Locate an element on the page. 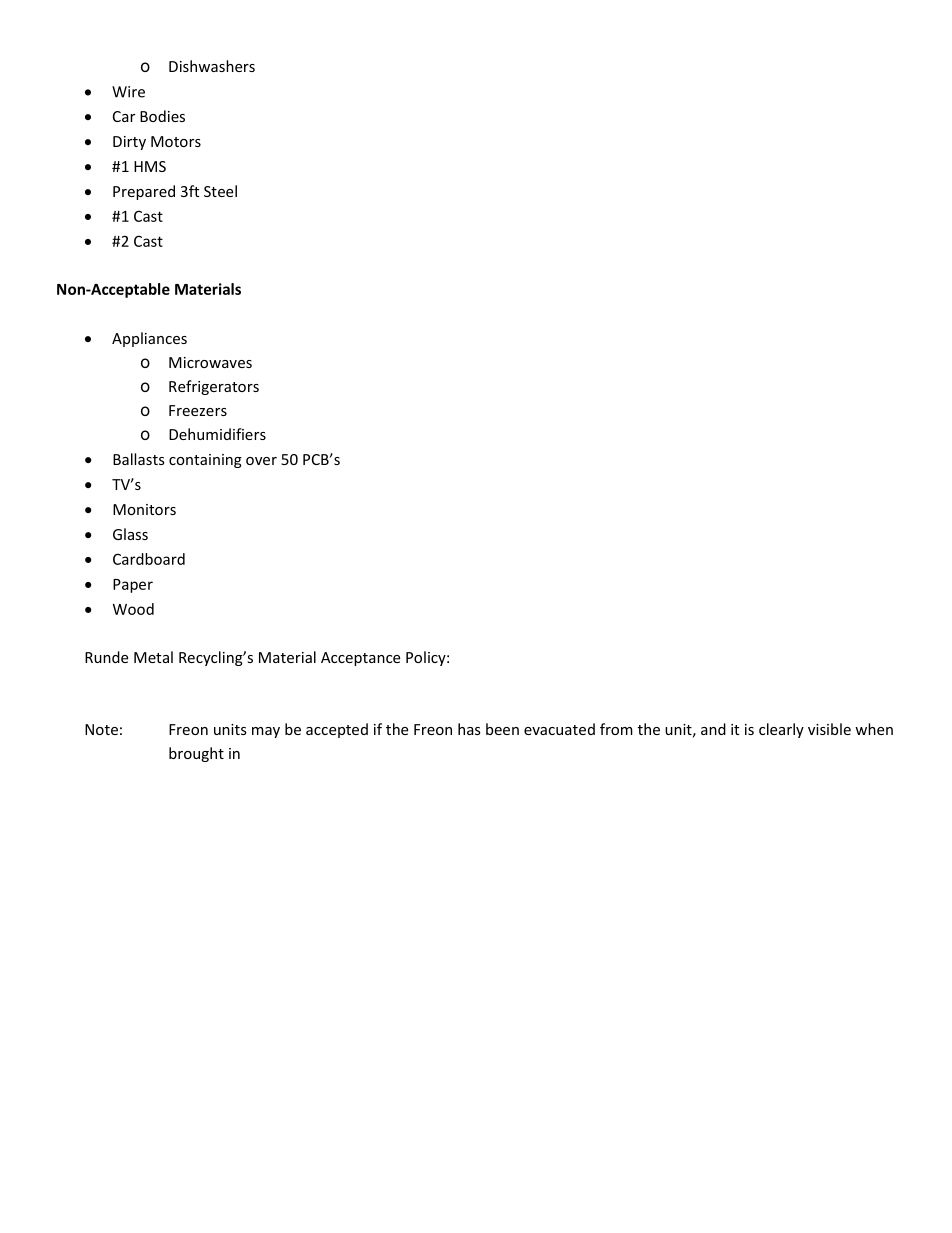 This document has height=1233, width=952. Steel is located at coordinates (220, 191).
